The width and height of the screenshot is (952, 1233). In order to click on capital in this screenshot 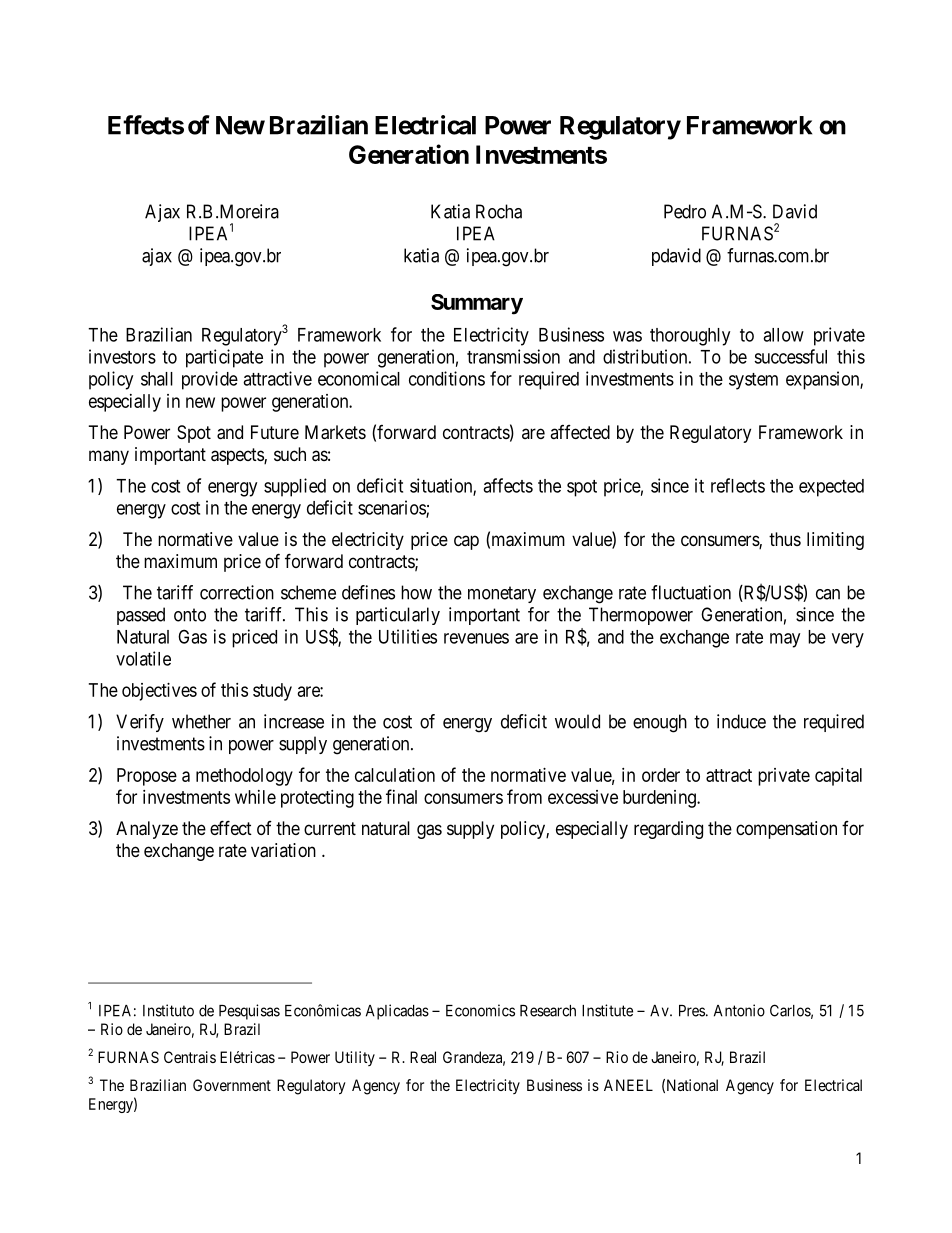, I will do `click(838, 777)`.
